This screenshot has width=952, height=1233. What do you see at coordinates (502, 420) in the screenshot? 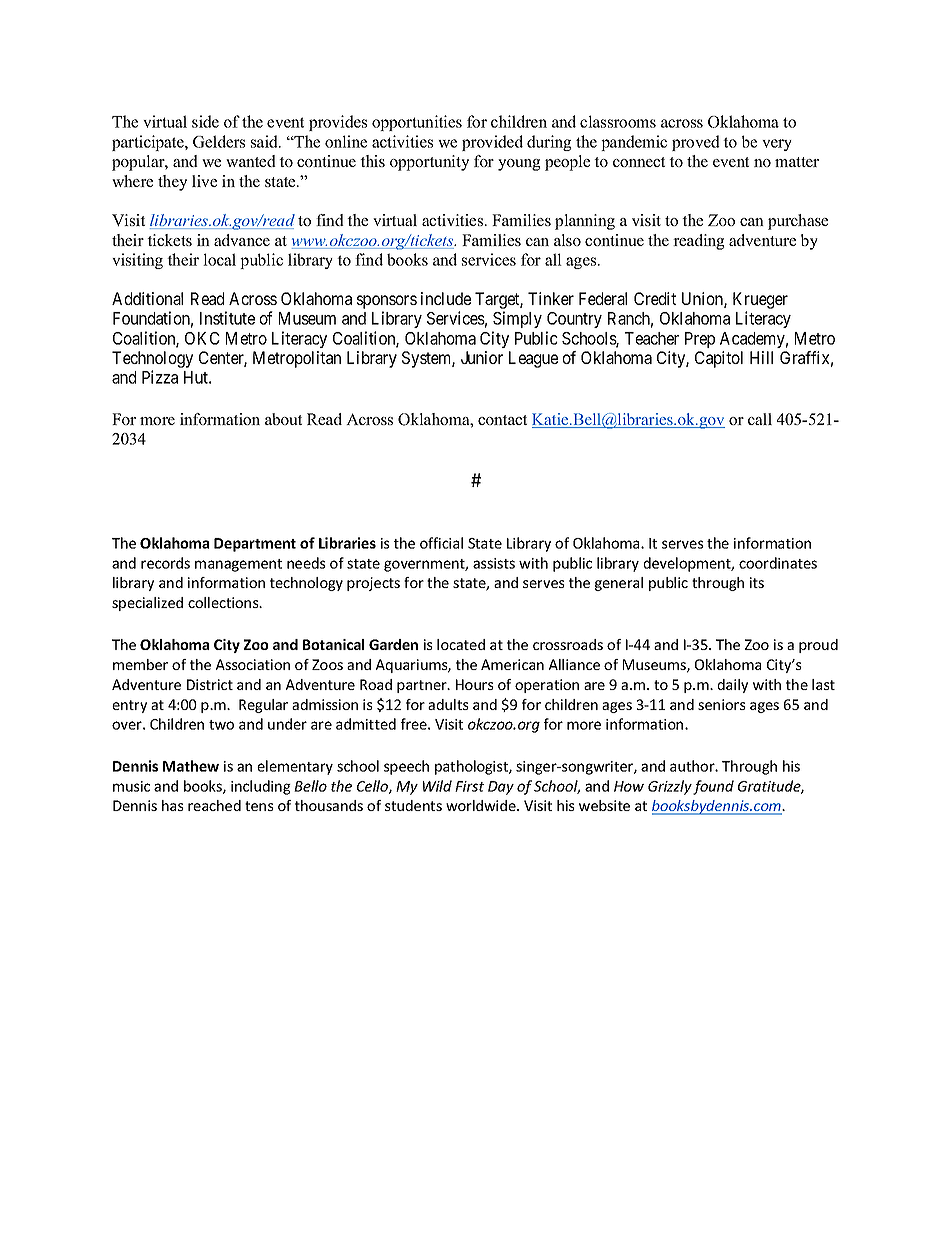
I see `contact` at bounding box center [502, 420].
